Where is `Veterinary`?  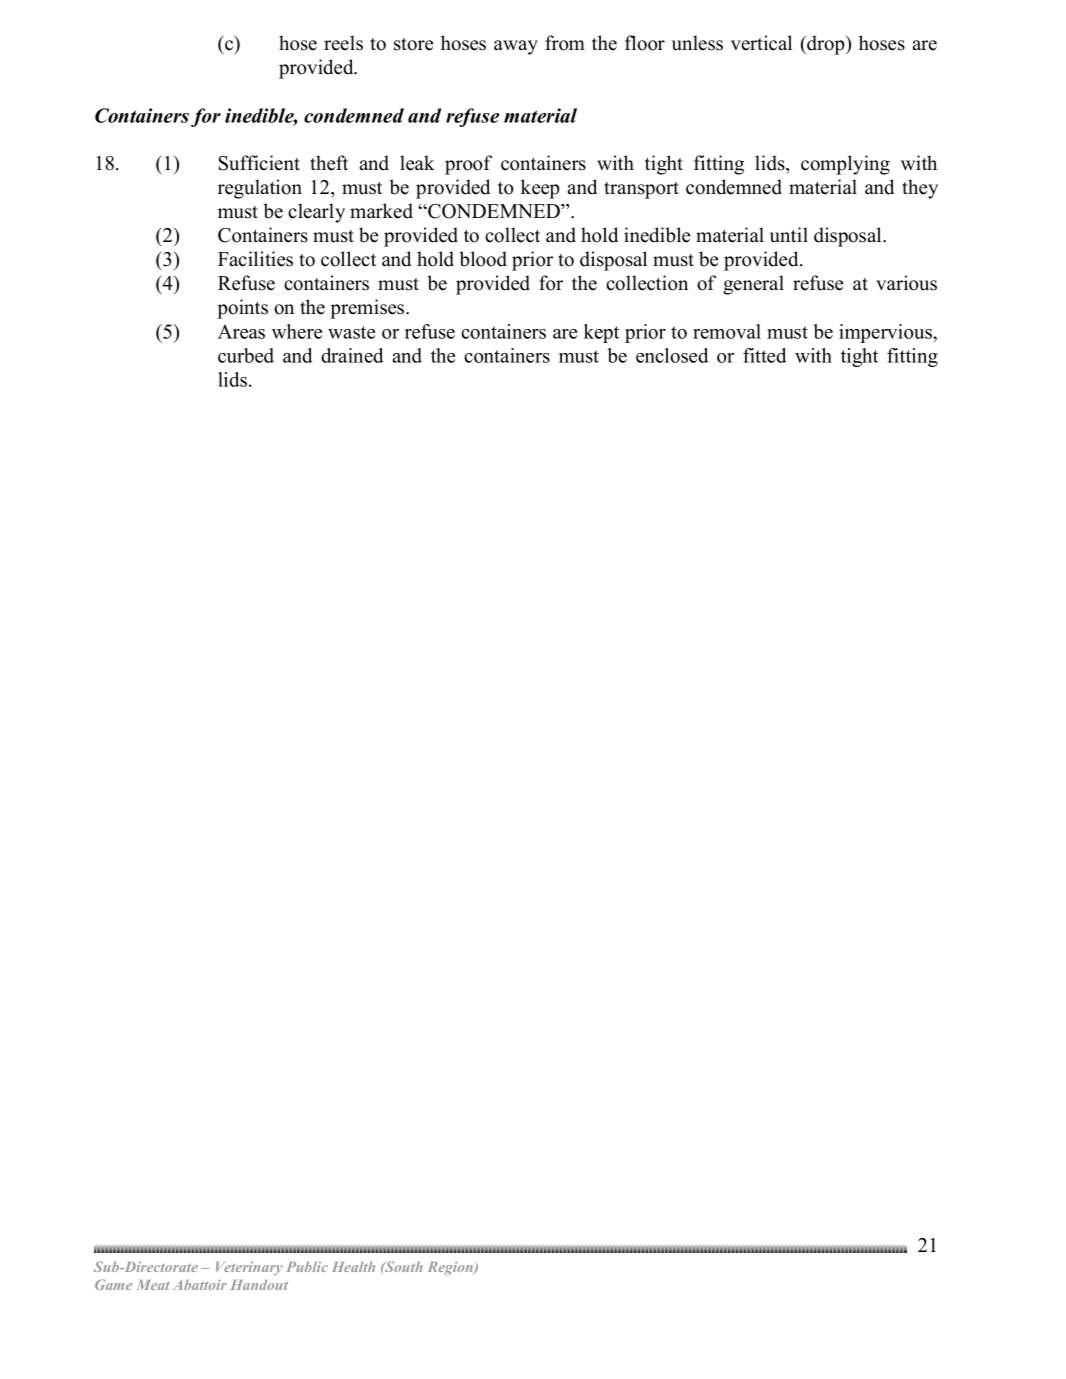 Veterinary is located at coordinates (249, 1268).
